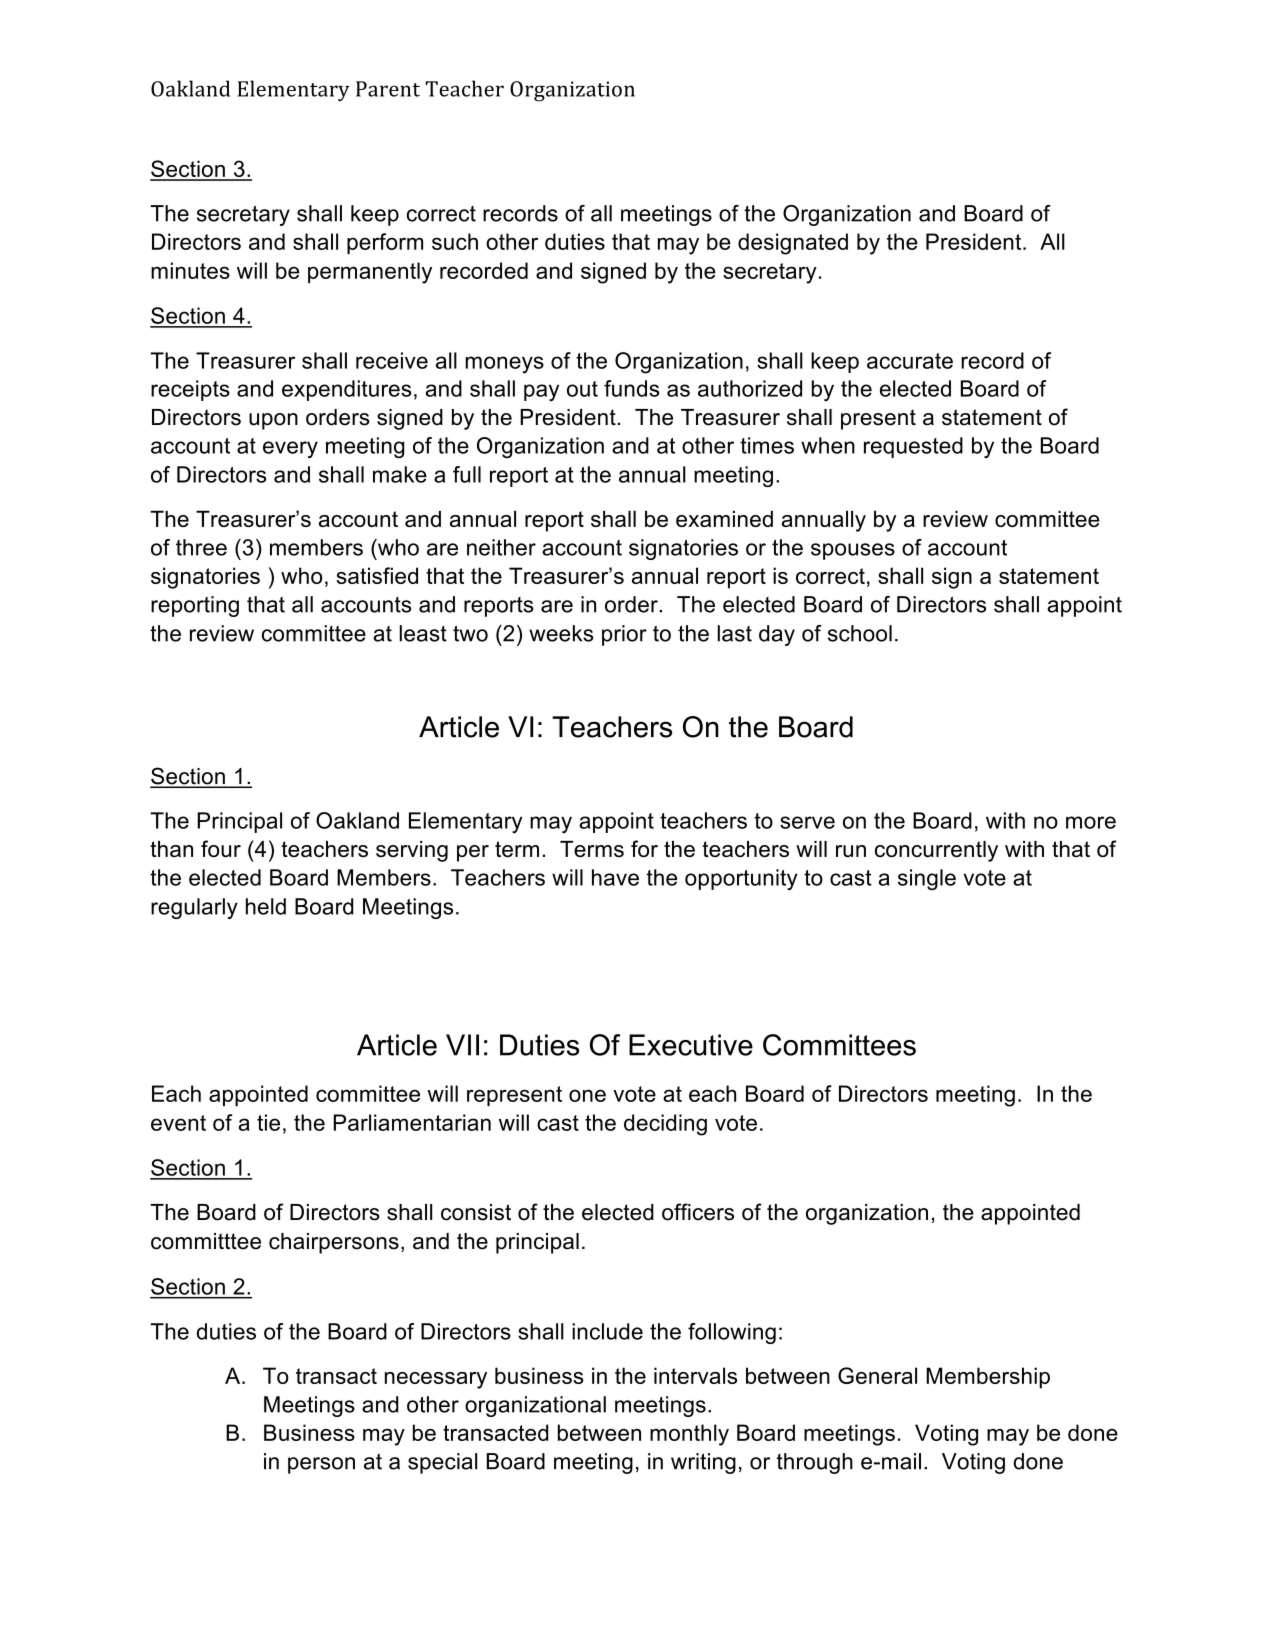  What do you see at coordinates (290, 449) in the screenshot?
I see `every` at bounding box center [290, 449].
